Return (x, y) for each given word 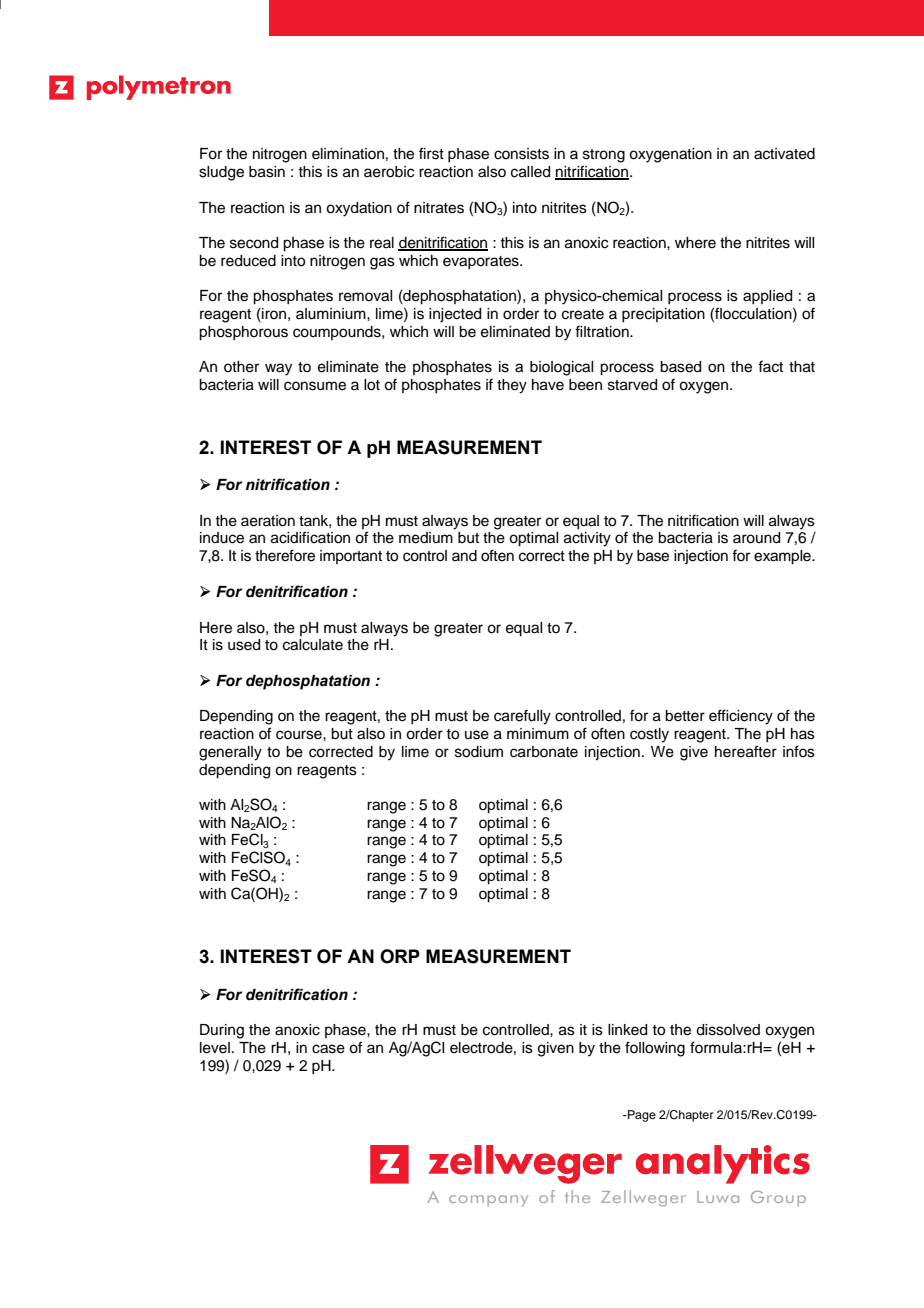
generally (230, 753)
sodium (479, 752)
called (530, 172)
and (464, 556)
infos (799, 751)
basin (267, 172)
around (756, 538)
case (328, 1049)
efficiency (741, 717)
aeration (268, 521)
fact (770, 366)
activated (784, 154)
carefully (522, 717)
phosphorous (243, 333)
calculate (313, 645)
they (512, 386)
